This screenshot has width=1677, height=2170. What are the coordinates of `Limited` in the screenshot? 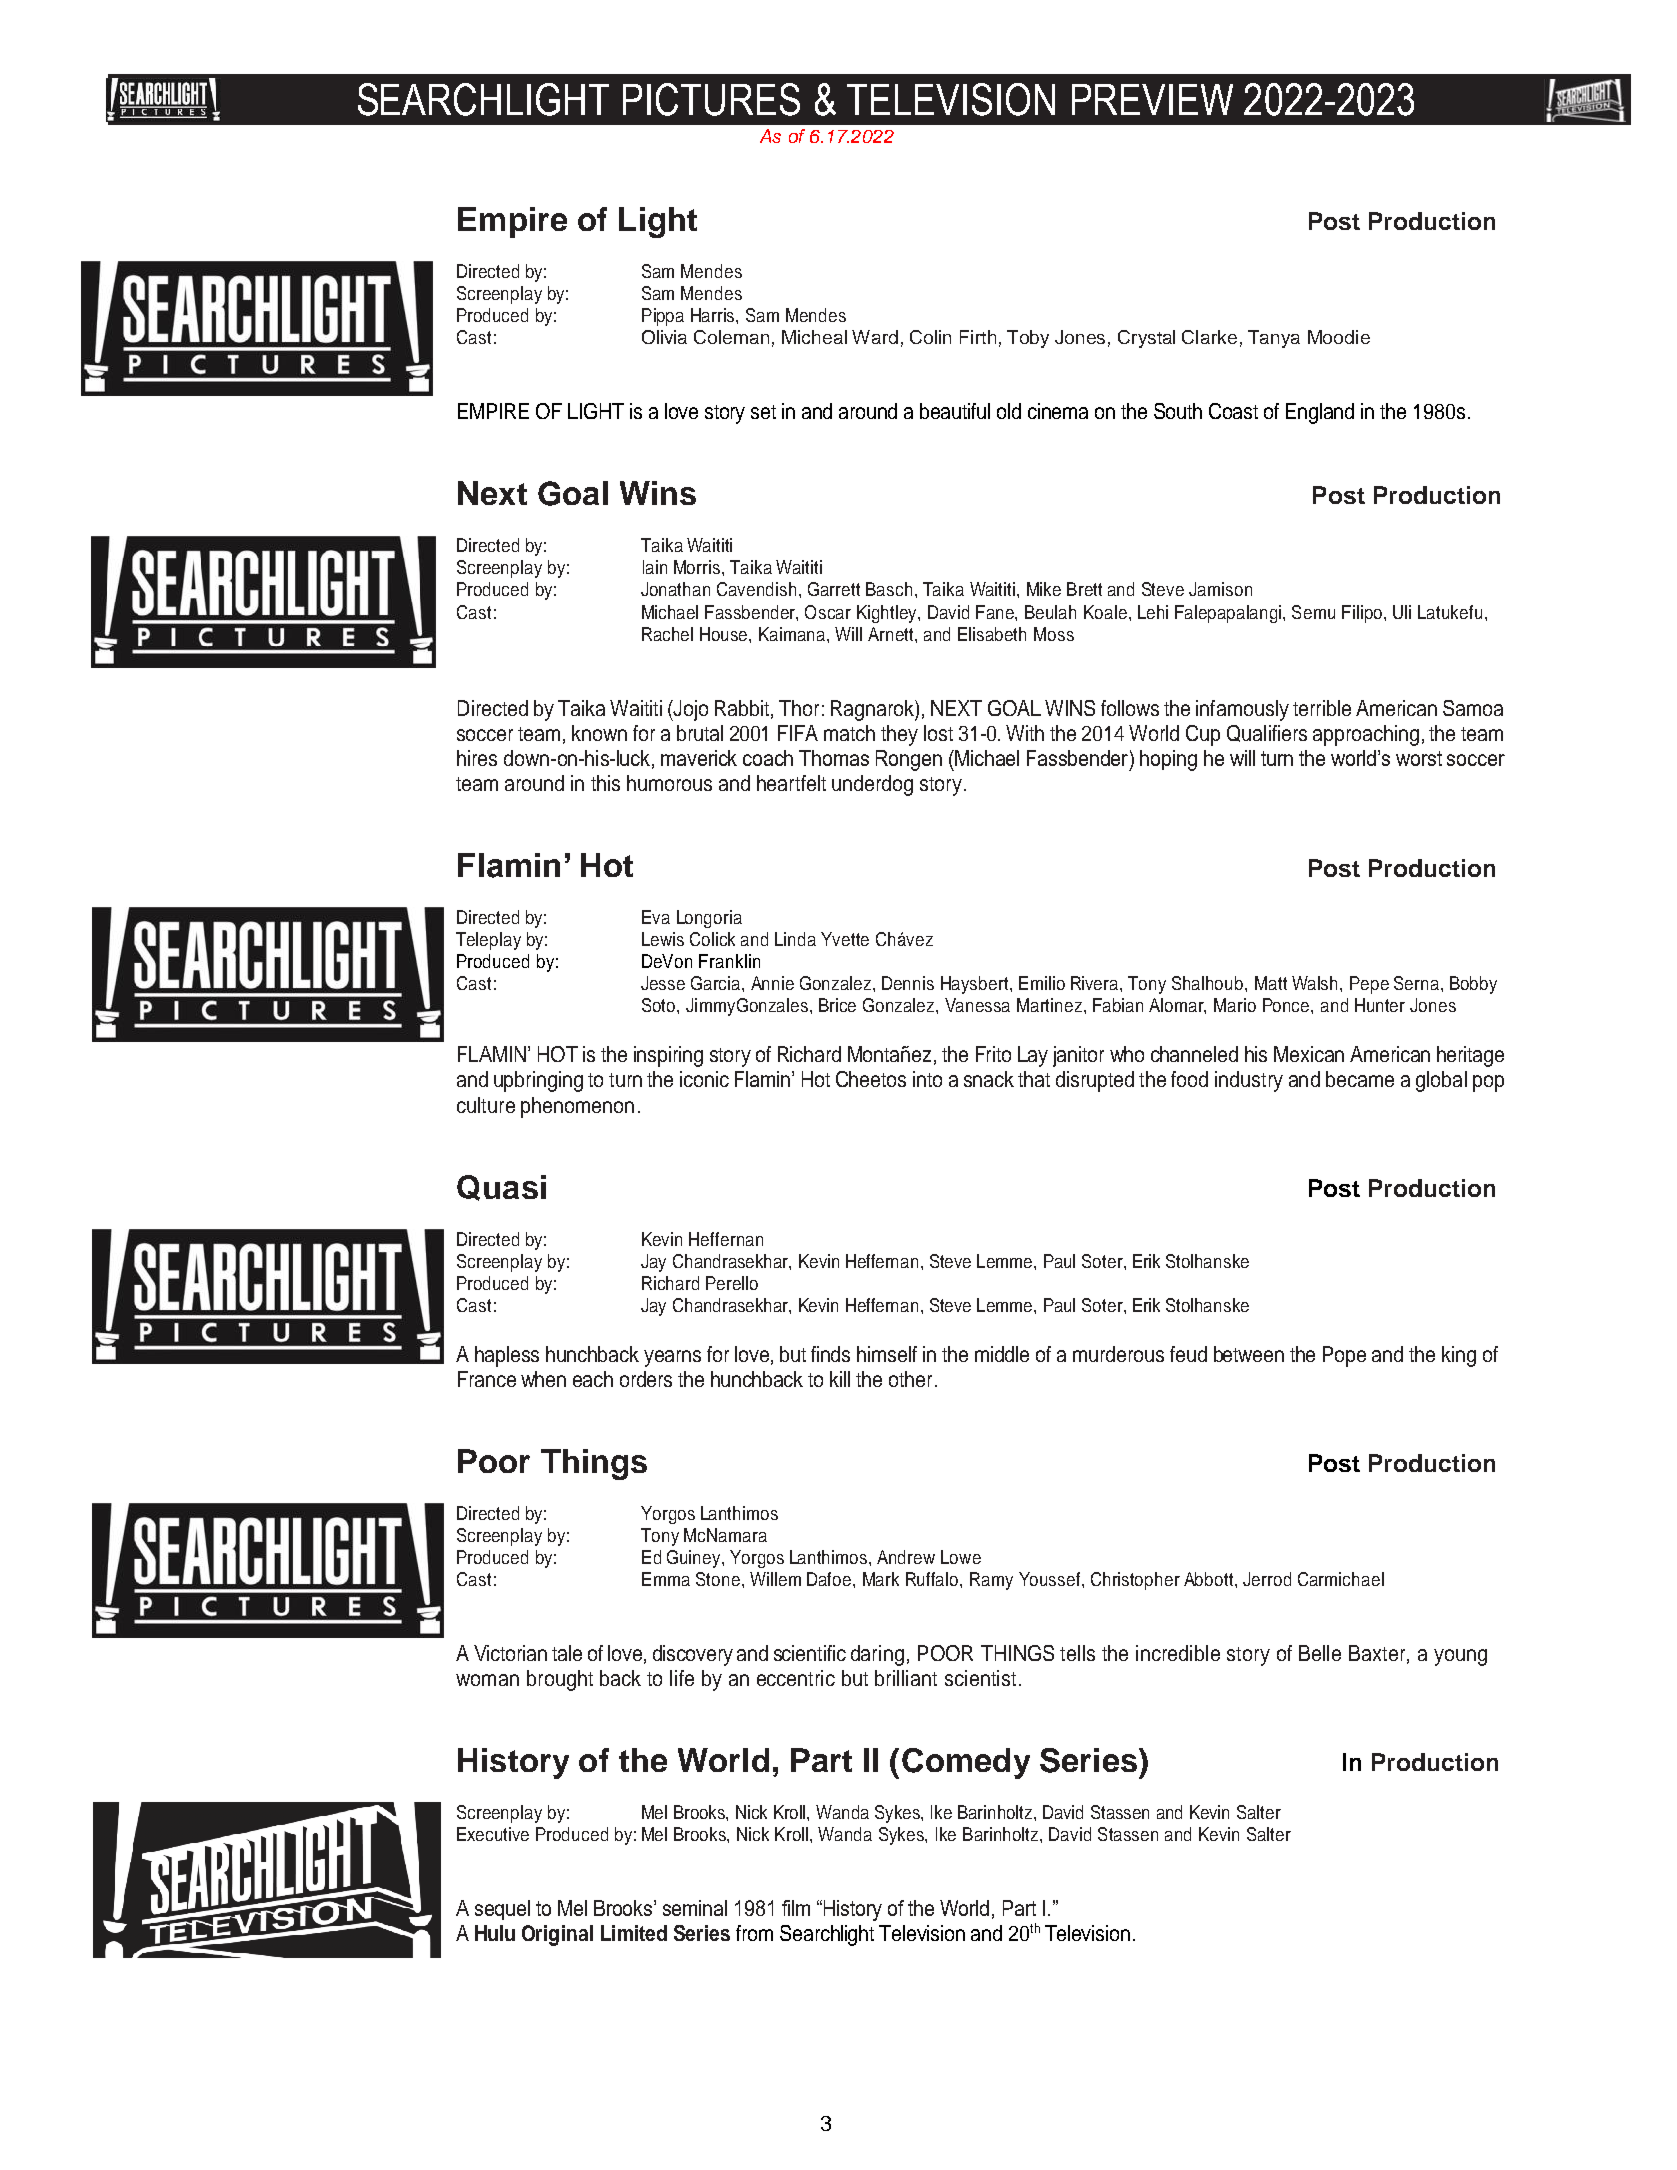 It's located at (634, 1933).
